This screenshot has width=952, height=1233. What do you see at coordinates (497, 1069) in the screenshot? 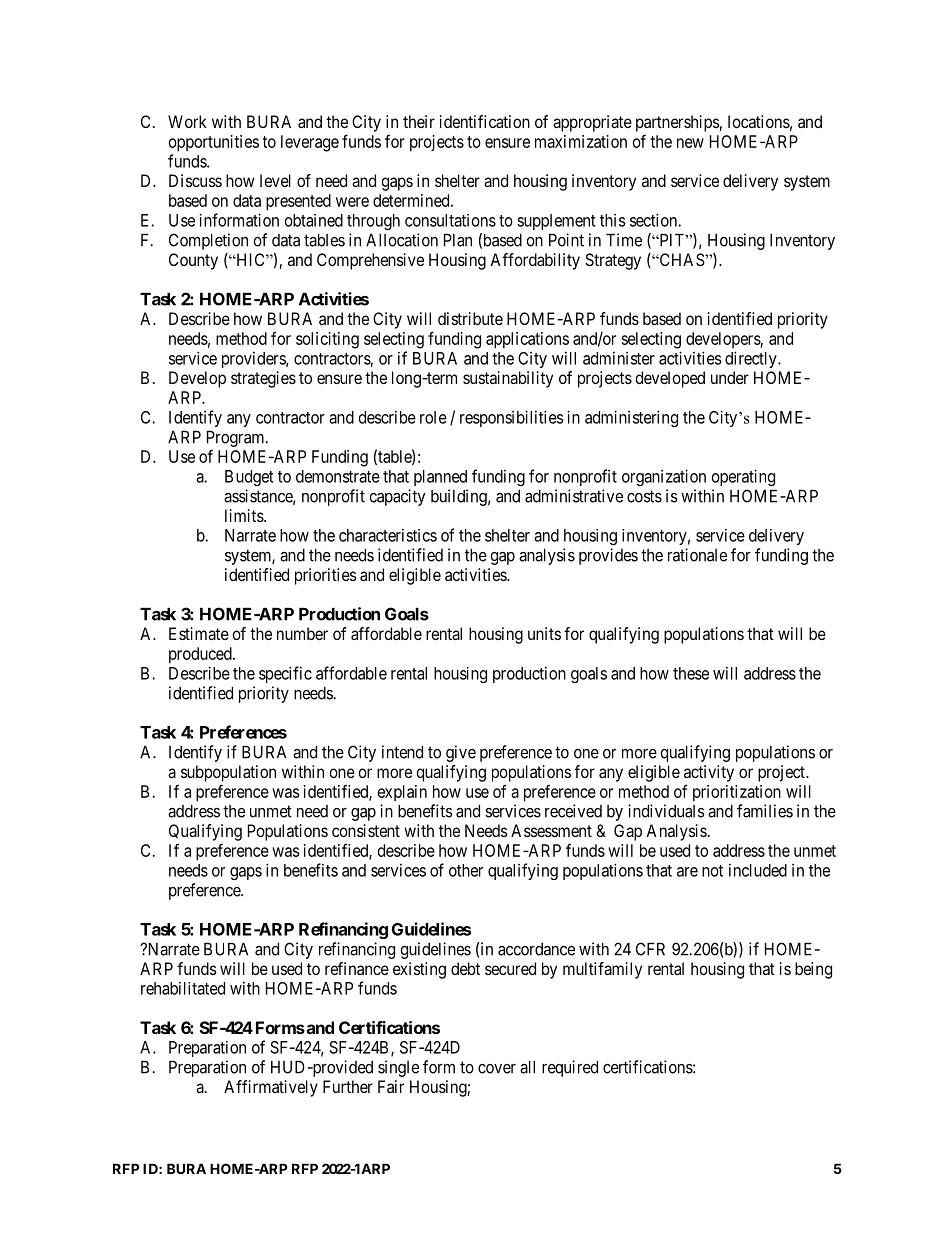
I see `cover` at bounding box center [497, 1069].
